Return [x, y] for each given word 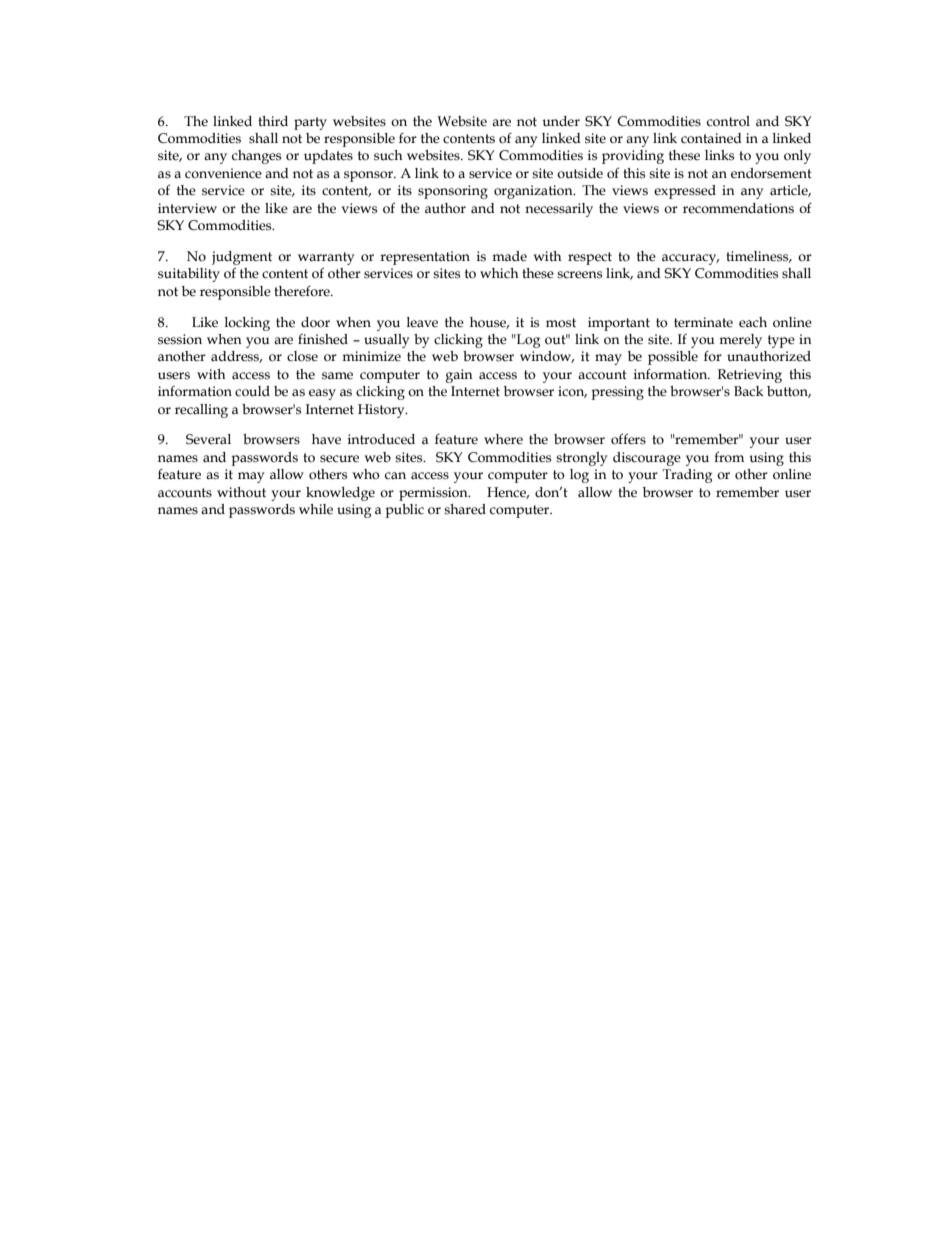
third [273, 121]
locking [247, 324]
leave [422, 322]
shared [465, 509]
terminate [703, 322]
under [561, 121]
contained [711, 138]
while [316, 509]
